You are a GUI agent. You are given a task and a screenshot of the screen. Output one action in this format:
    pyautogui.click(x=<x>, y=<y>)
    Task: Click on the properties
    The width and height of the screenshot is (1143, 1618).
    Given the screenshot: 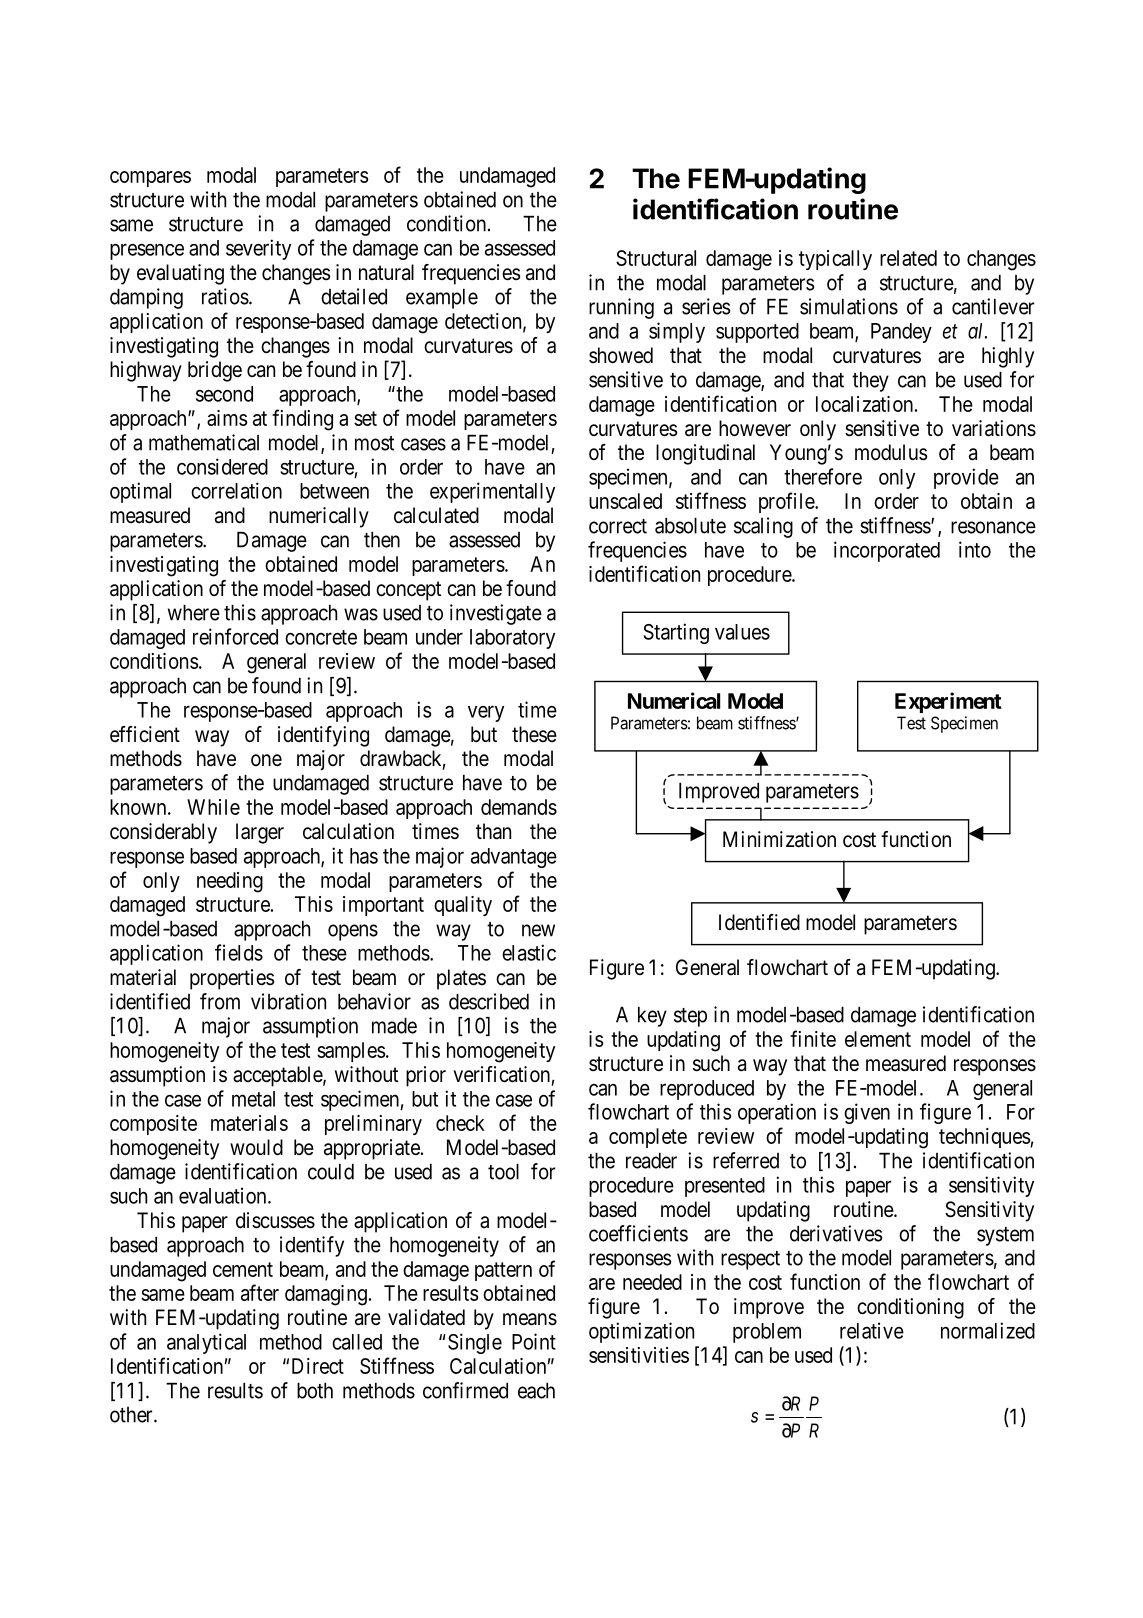 What is the action you would take?
    pyautogui.click(x=232, y=979)
